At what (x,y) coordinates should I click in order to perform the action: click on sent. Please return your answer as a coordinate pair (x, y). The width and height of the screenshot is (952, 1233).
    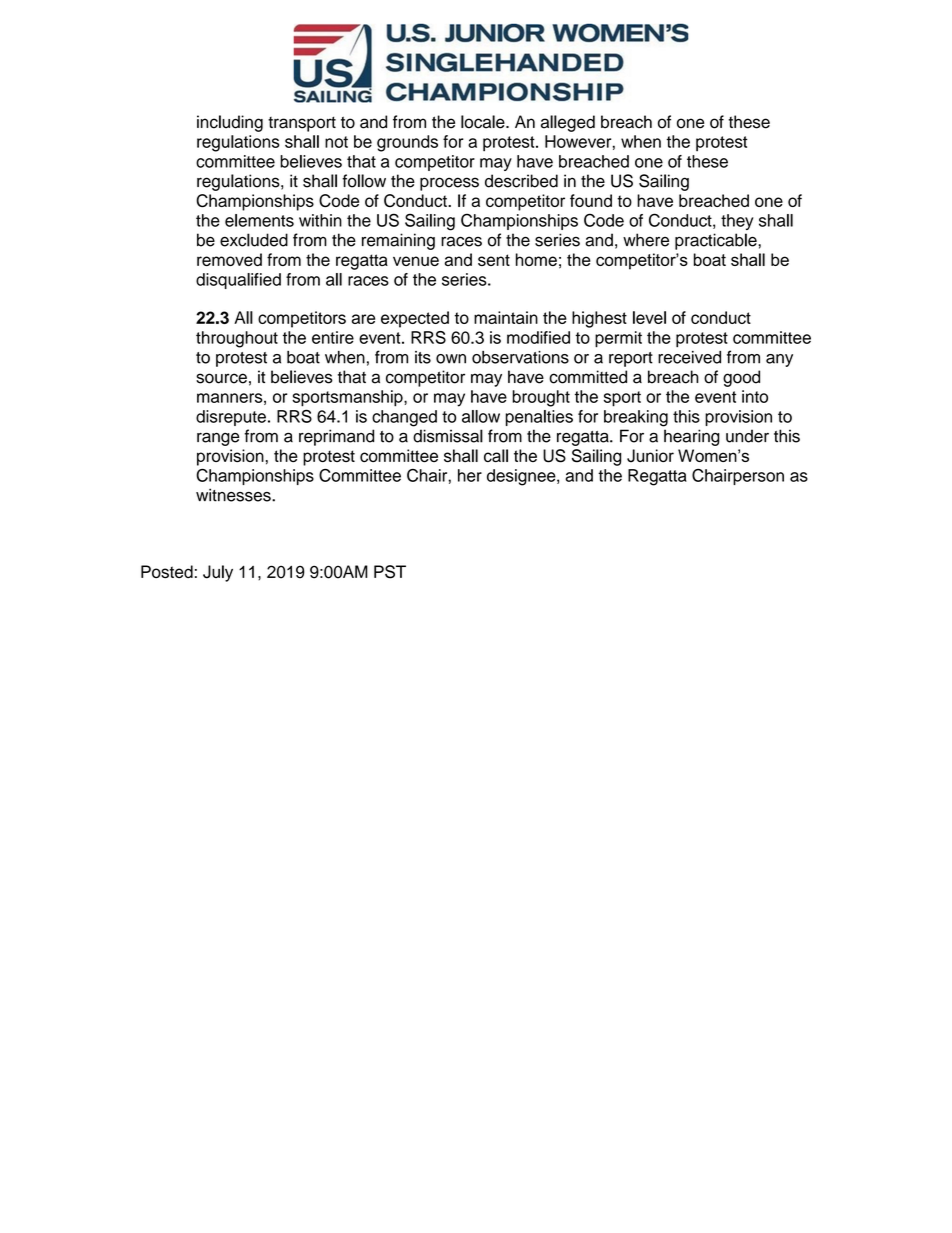
    Looking at the image, I should click on (494, 260).
